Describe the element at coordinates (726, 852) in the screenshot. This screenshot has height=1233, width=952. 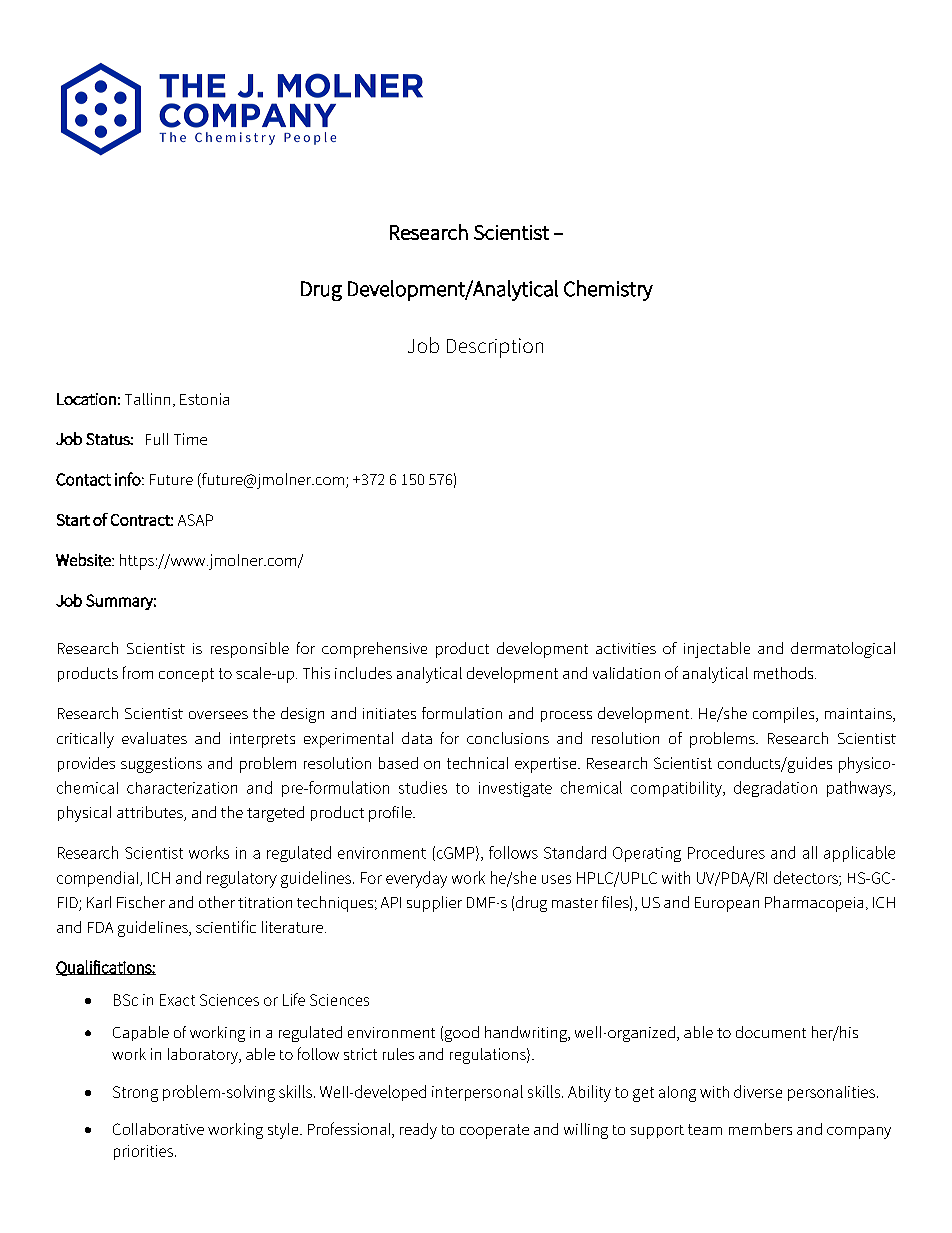
I see `Procedures` at that location.
